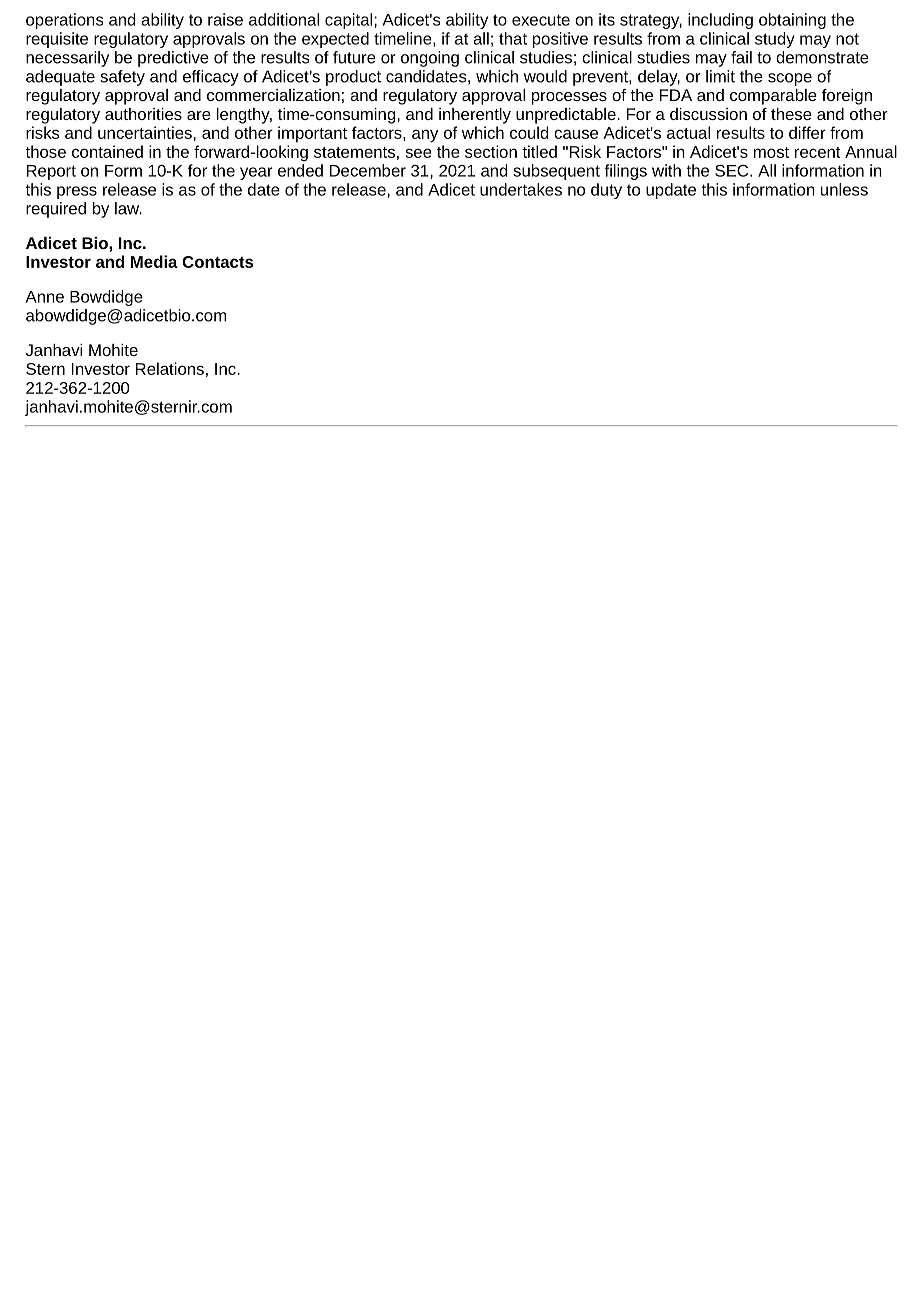 This screenshot has height=1308, width=924. Describe the element at coordinates (64, 21) in the screenshot. I see `operations` at that location.
